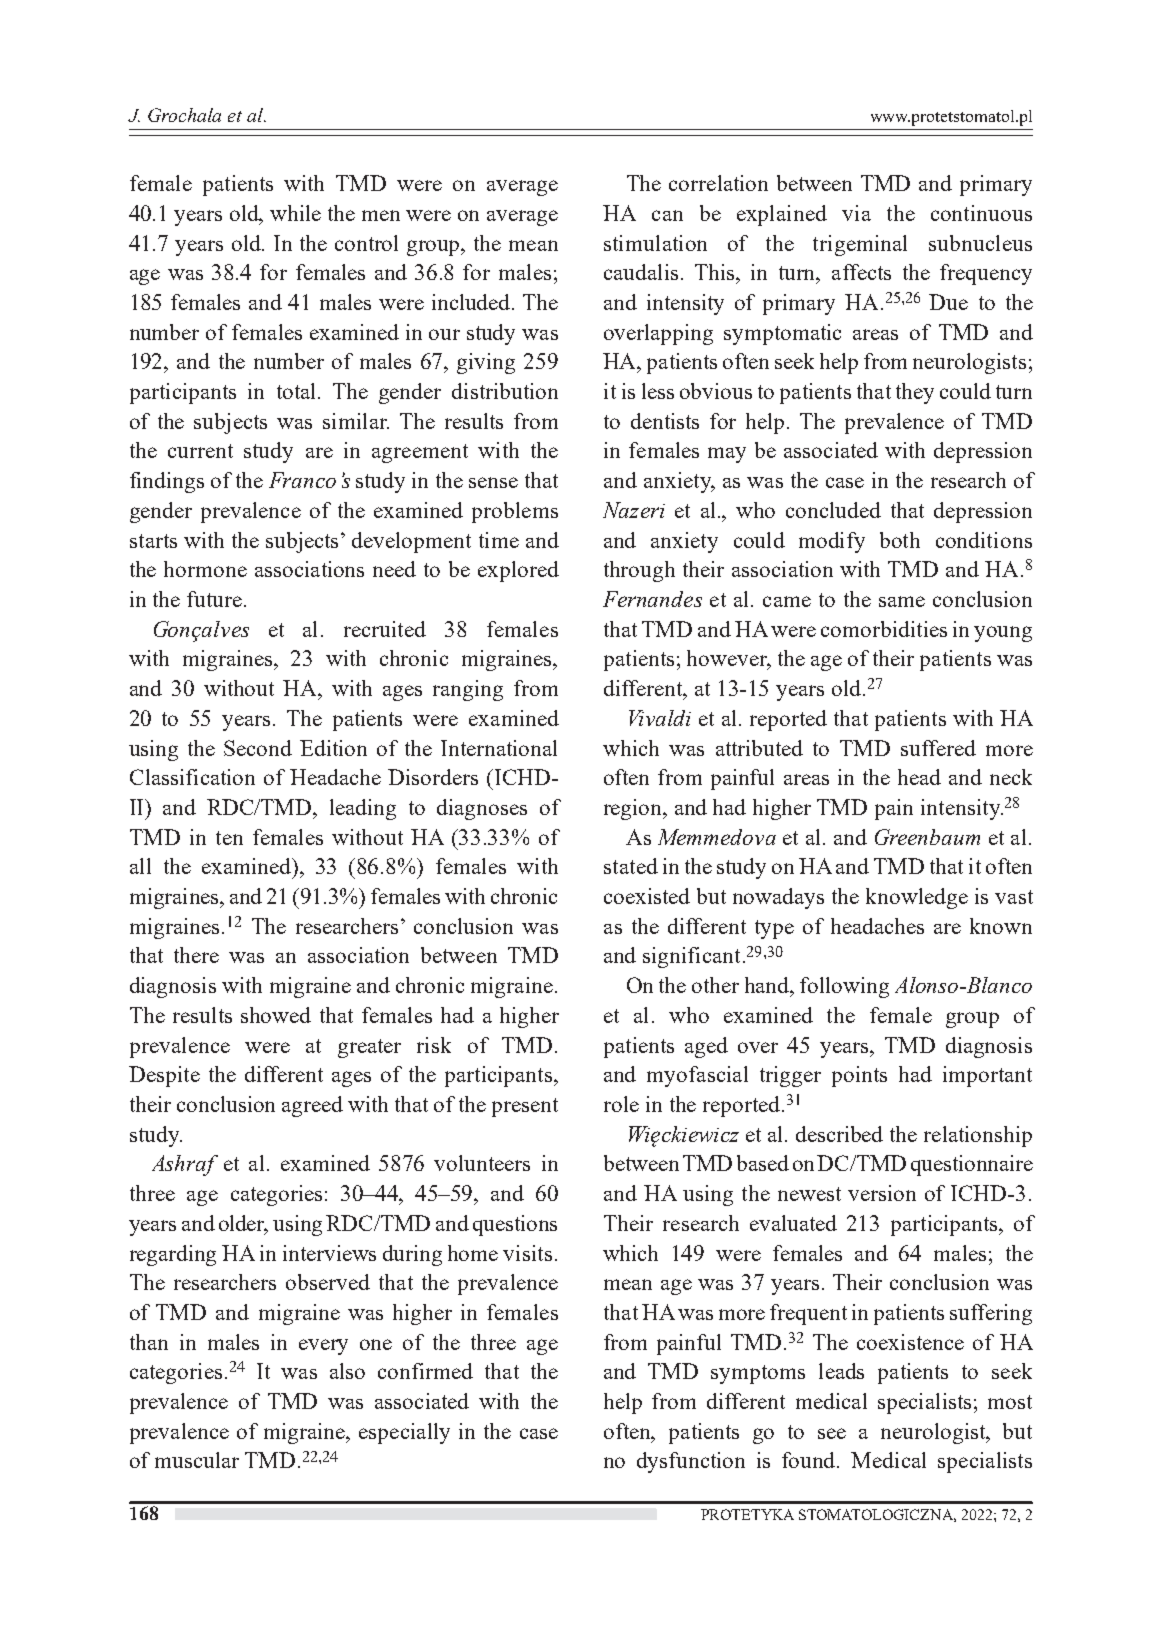 This screenshot has height=1628, width=1162. What do you see at coordinates (844, 987) in the screenshot?
I see `following` at bounding box center [844, 987].
